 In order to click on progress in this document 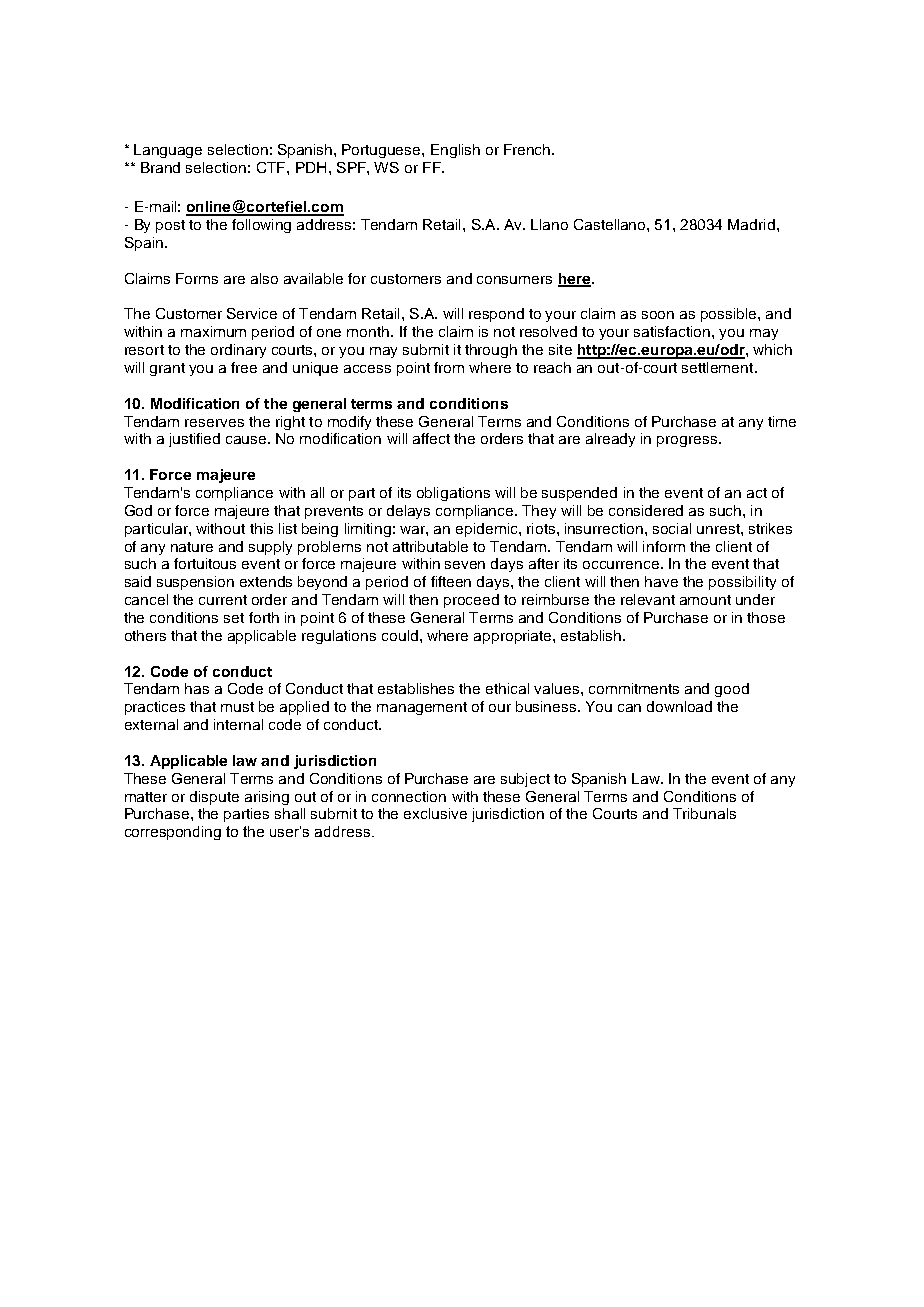, I will do `click(688, 441)`.
